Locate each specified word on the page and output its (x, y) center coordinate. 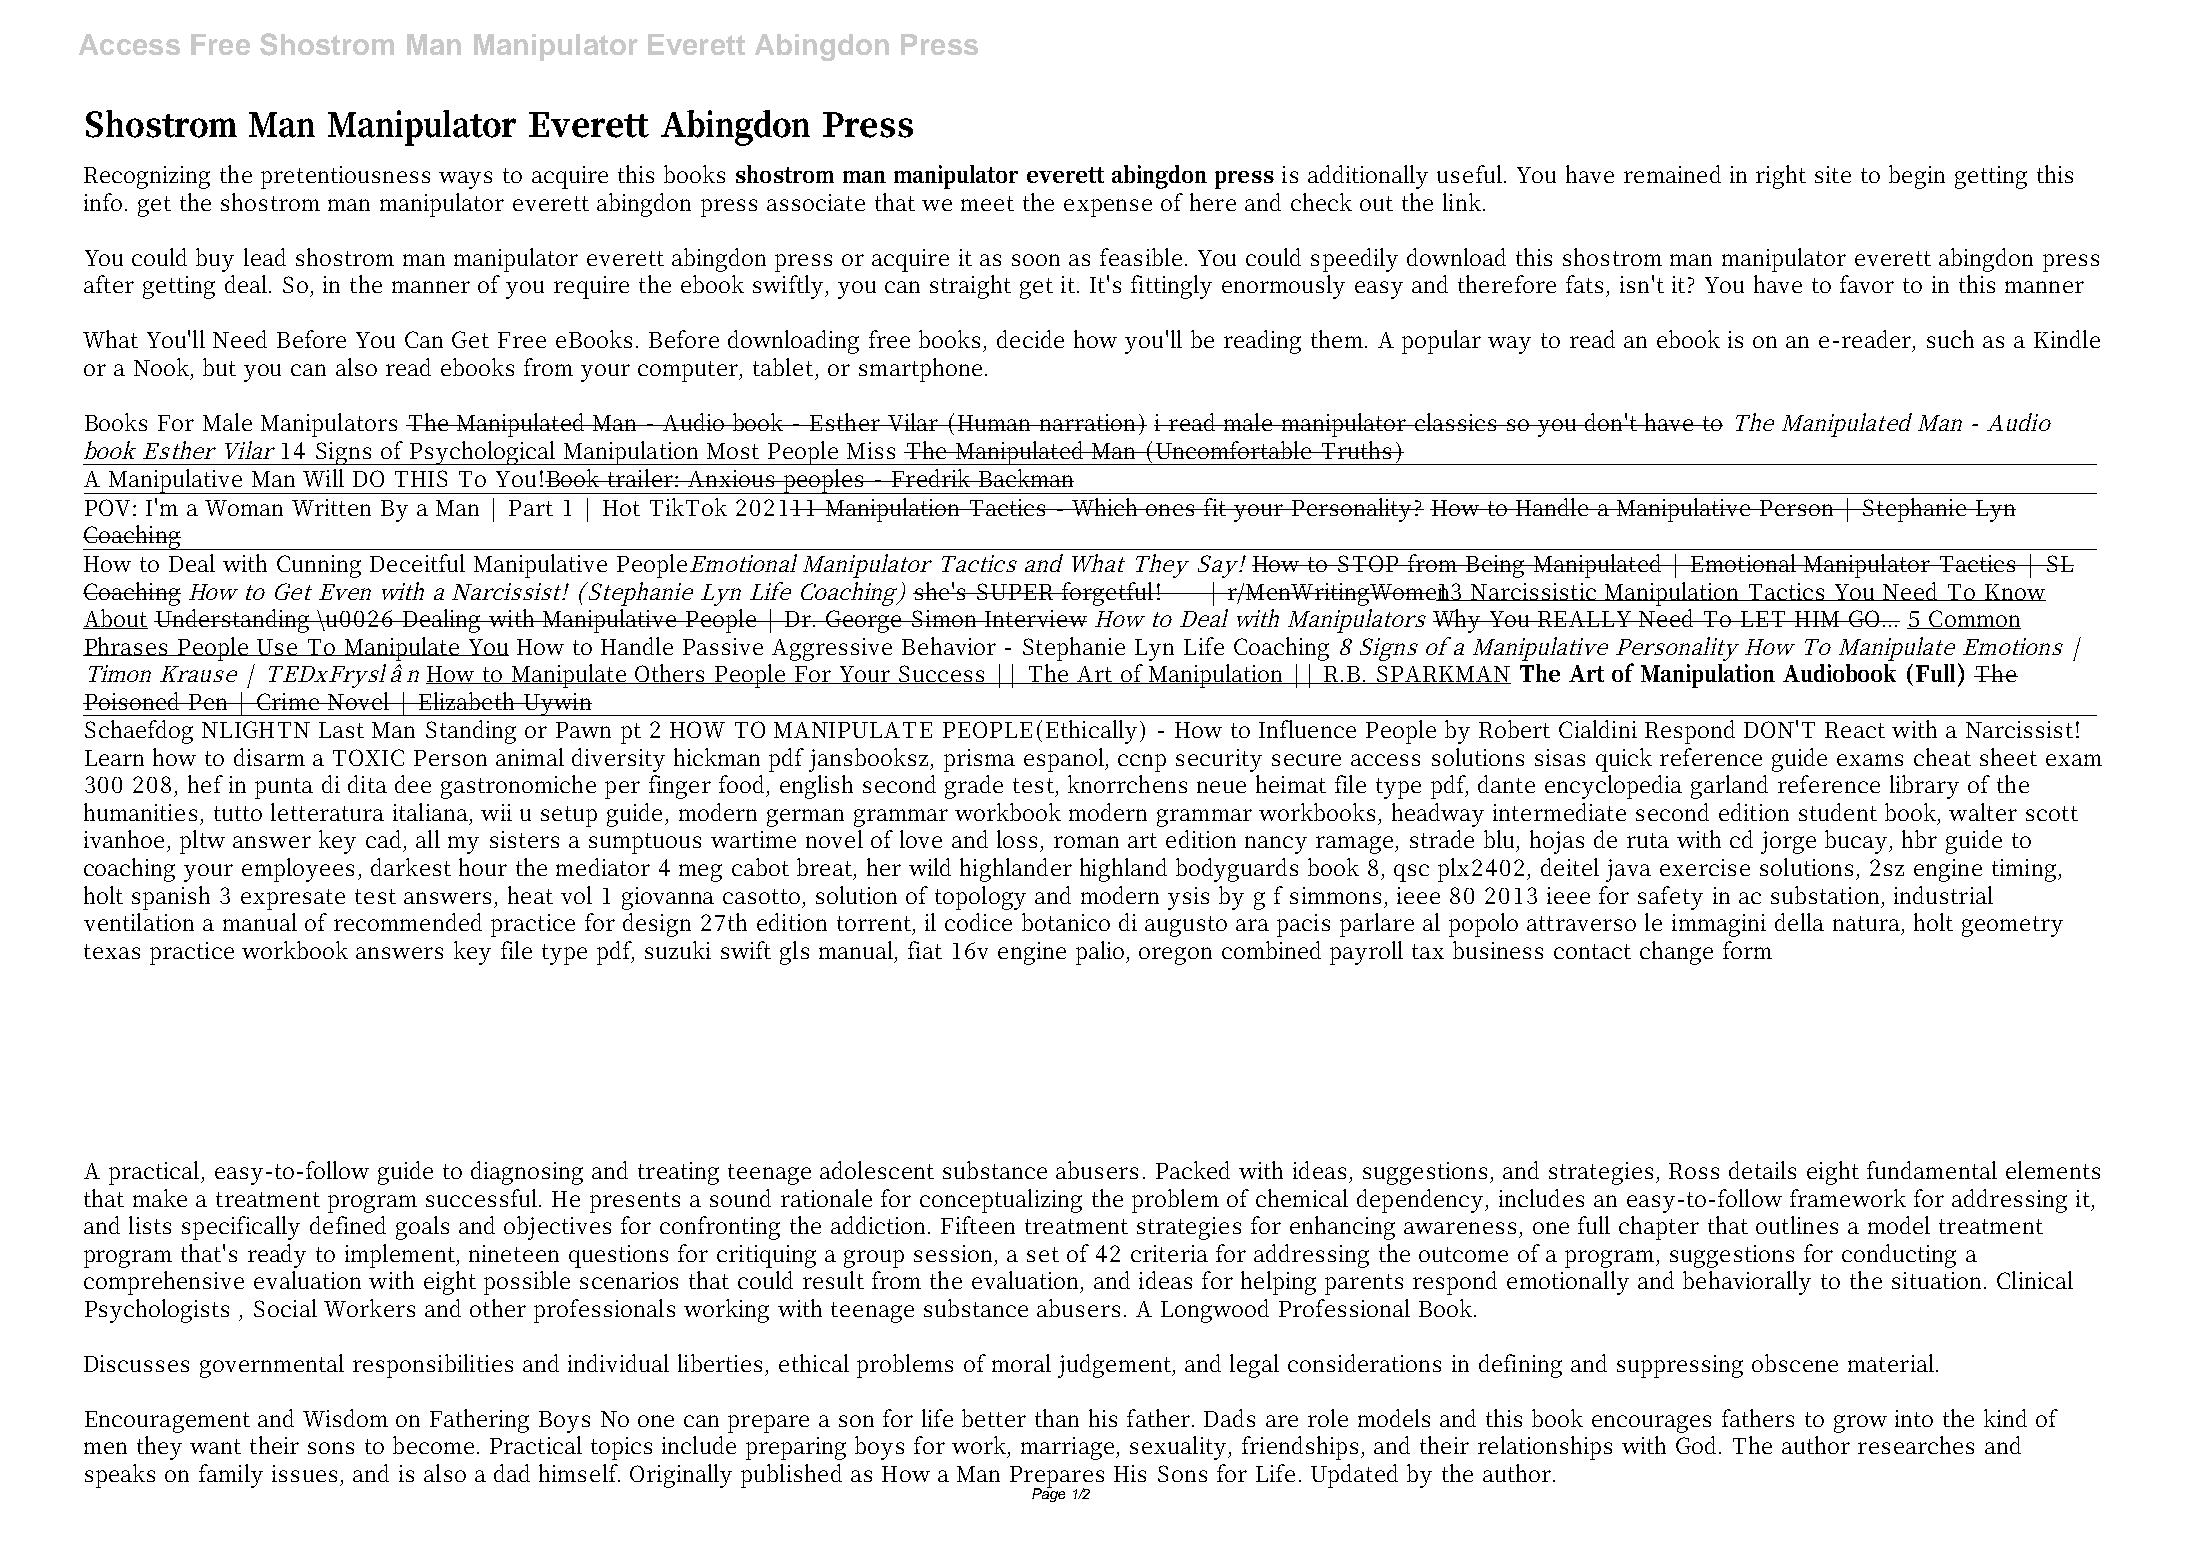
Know (2014, 592)
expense (1108, 208)
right (1781, 177)
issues (304, 1473)
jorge (1788, 842)
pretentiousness (345, 177)
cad (385, 840)
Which (1106, 507)
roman (1086, 842)
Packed (1193, 1170)
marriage (1067, 1448)
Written (331, 507)
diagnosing (527, 1173)
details (1762, 1170)
